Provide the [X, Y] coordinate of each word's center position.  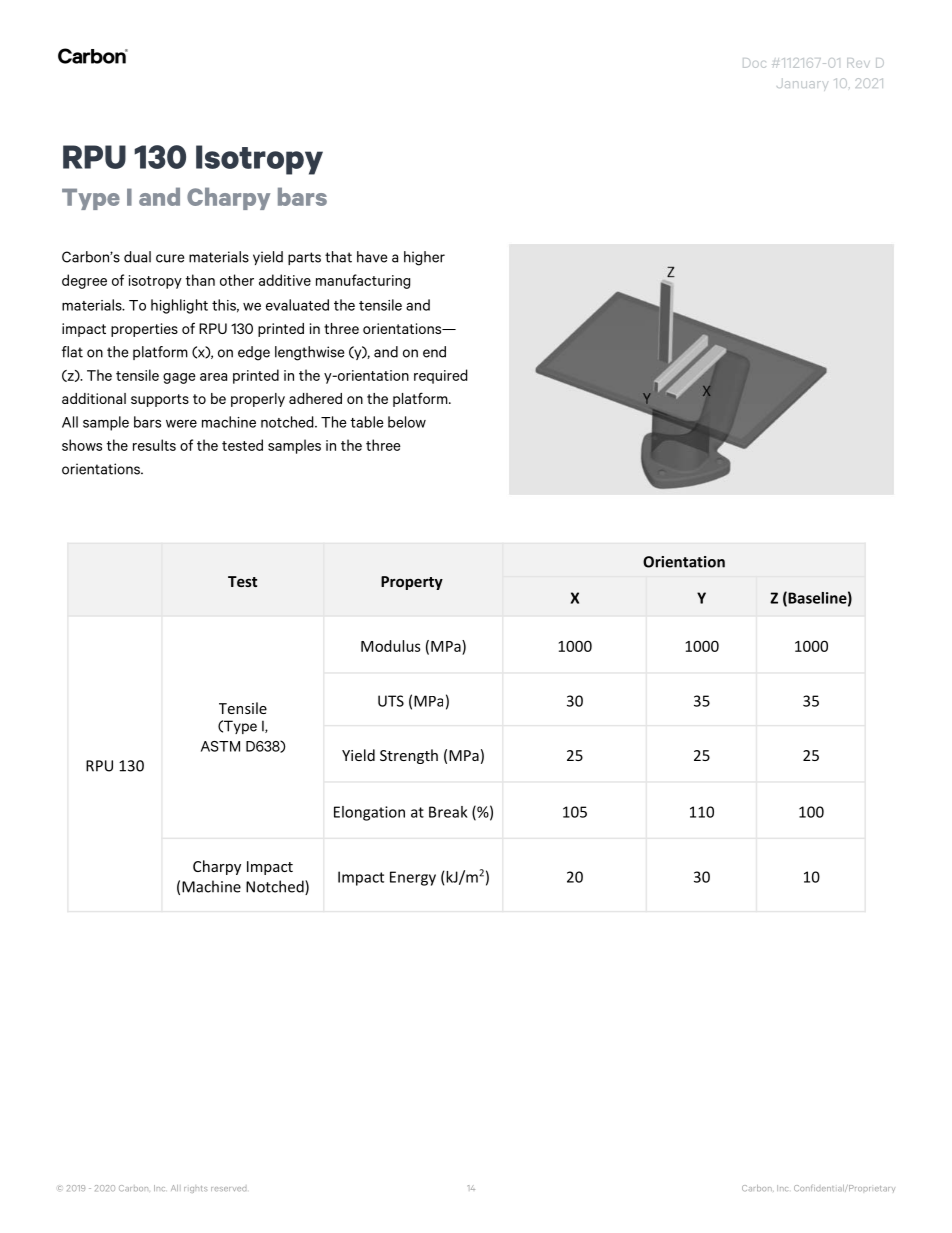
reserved [228, 1189]
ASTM [220, 746]
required [441, 376]
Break [448, 812]
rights [195, 1189]
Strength [409, 756]
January [802, 84]
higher [424, 258]
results [154, 445]
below [407, 422]
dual [137, 257]
